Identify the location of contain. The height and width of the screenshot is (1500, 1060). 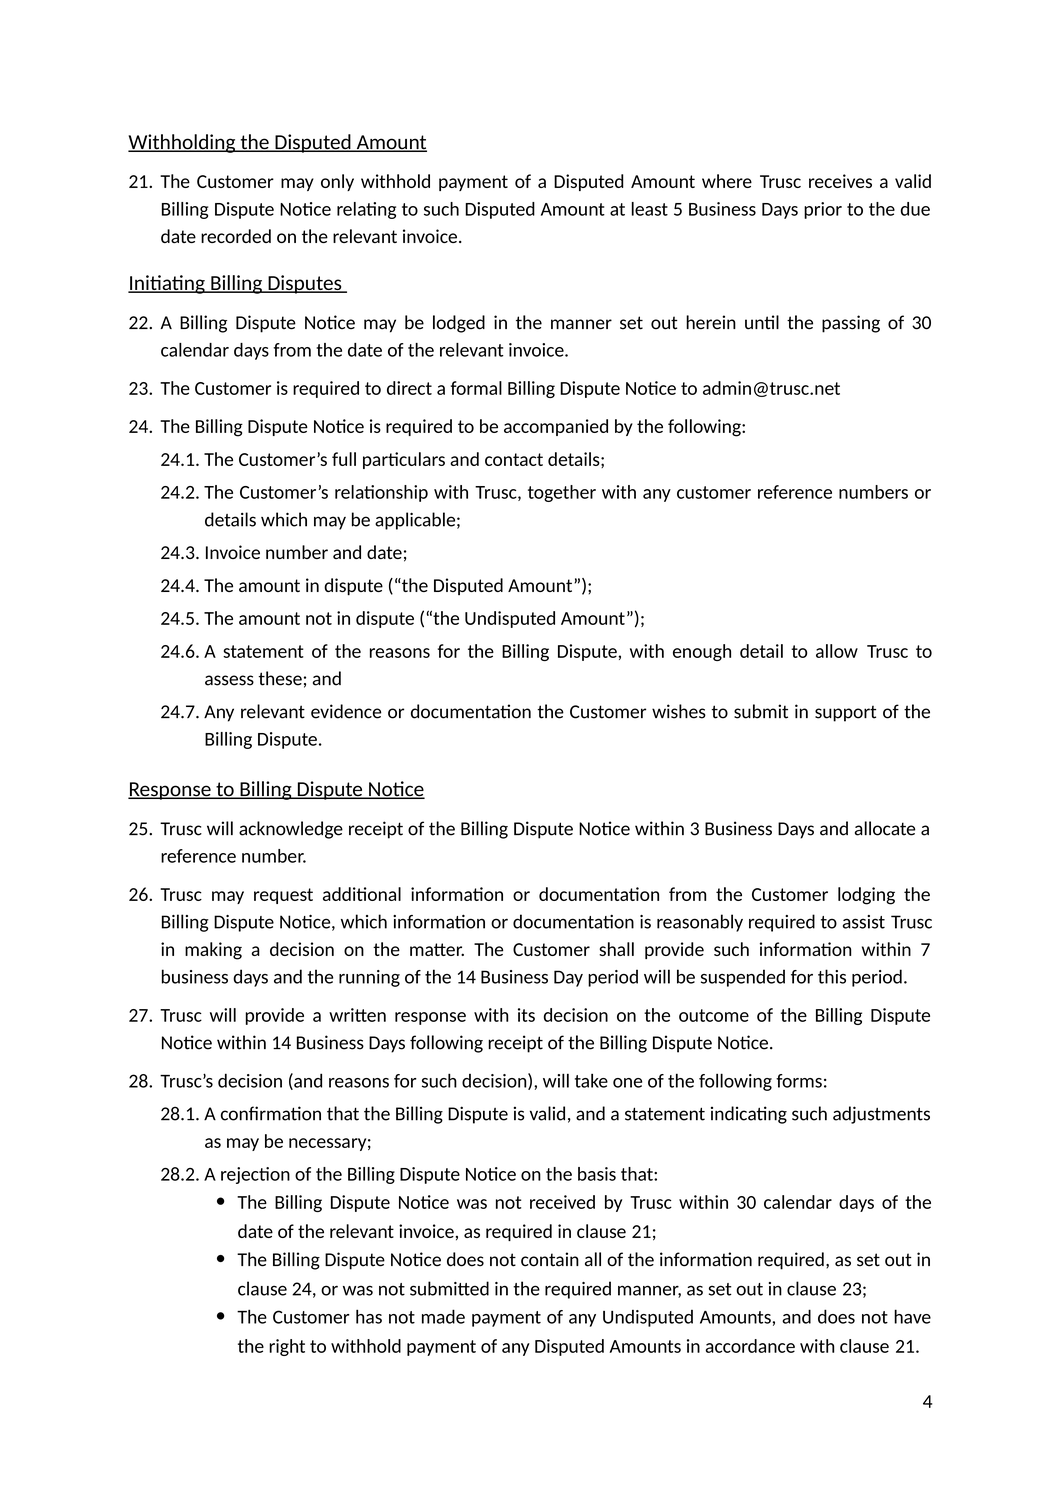
(550, 1259).
